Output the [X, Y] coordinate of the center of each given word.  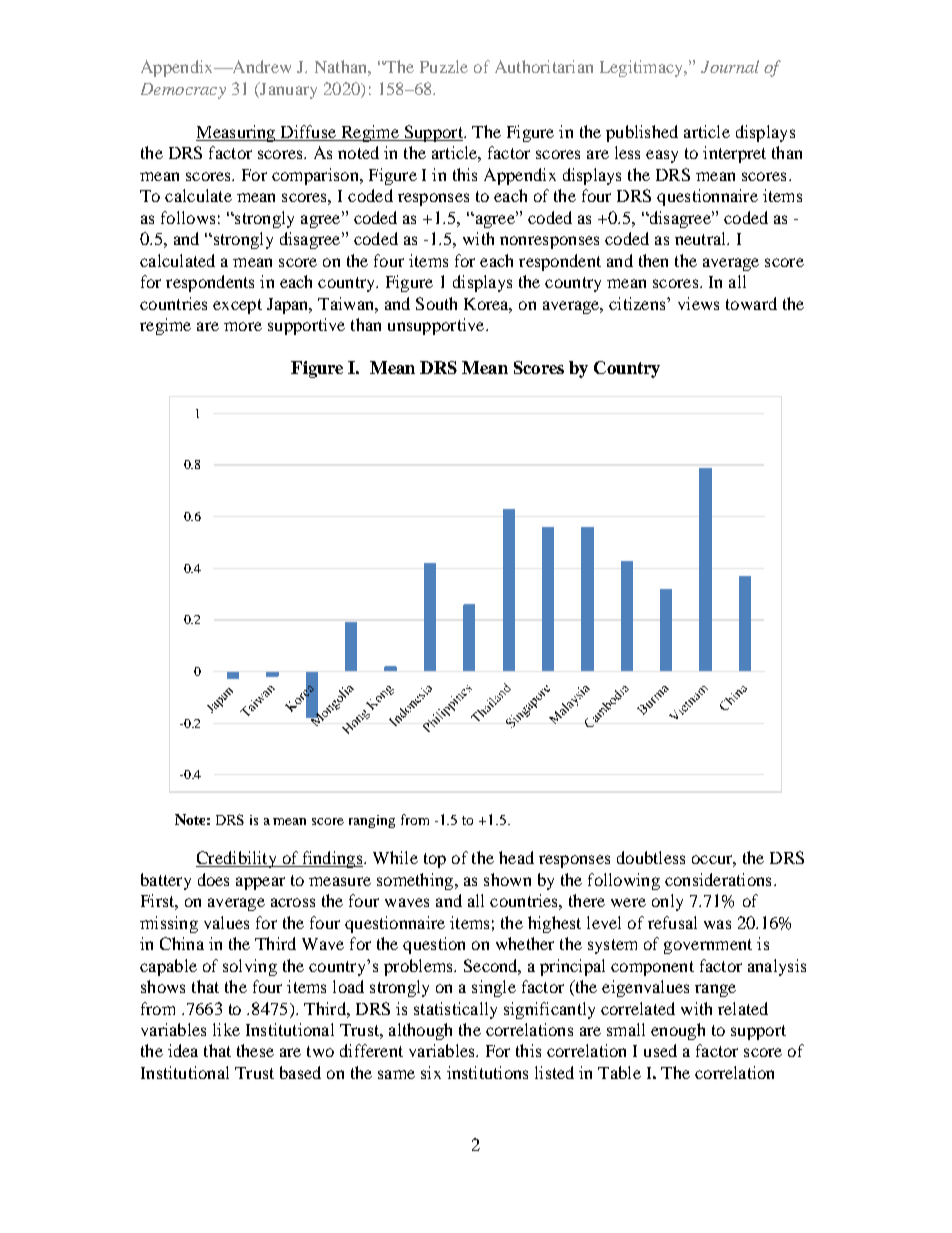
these [255, 1050]
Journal [730, 66]
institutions [487, 1072]
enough [678, 1031]
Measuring [237, 133]
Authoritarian [544, 66]
